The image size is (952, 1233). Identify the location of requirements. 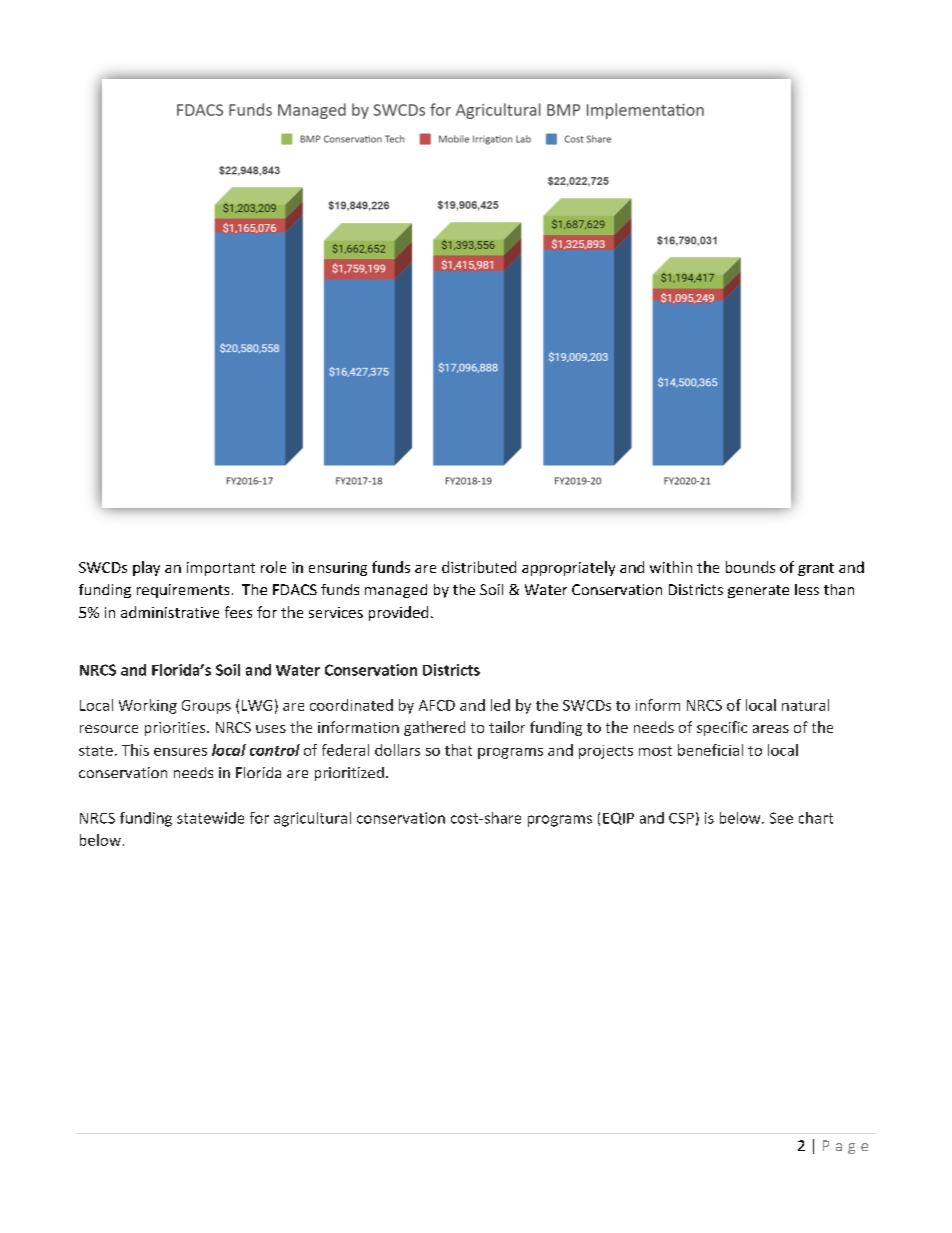
(183, 591).
